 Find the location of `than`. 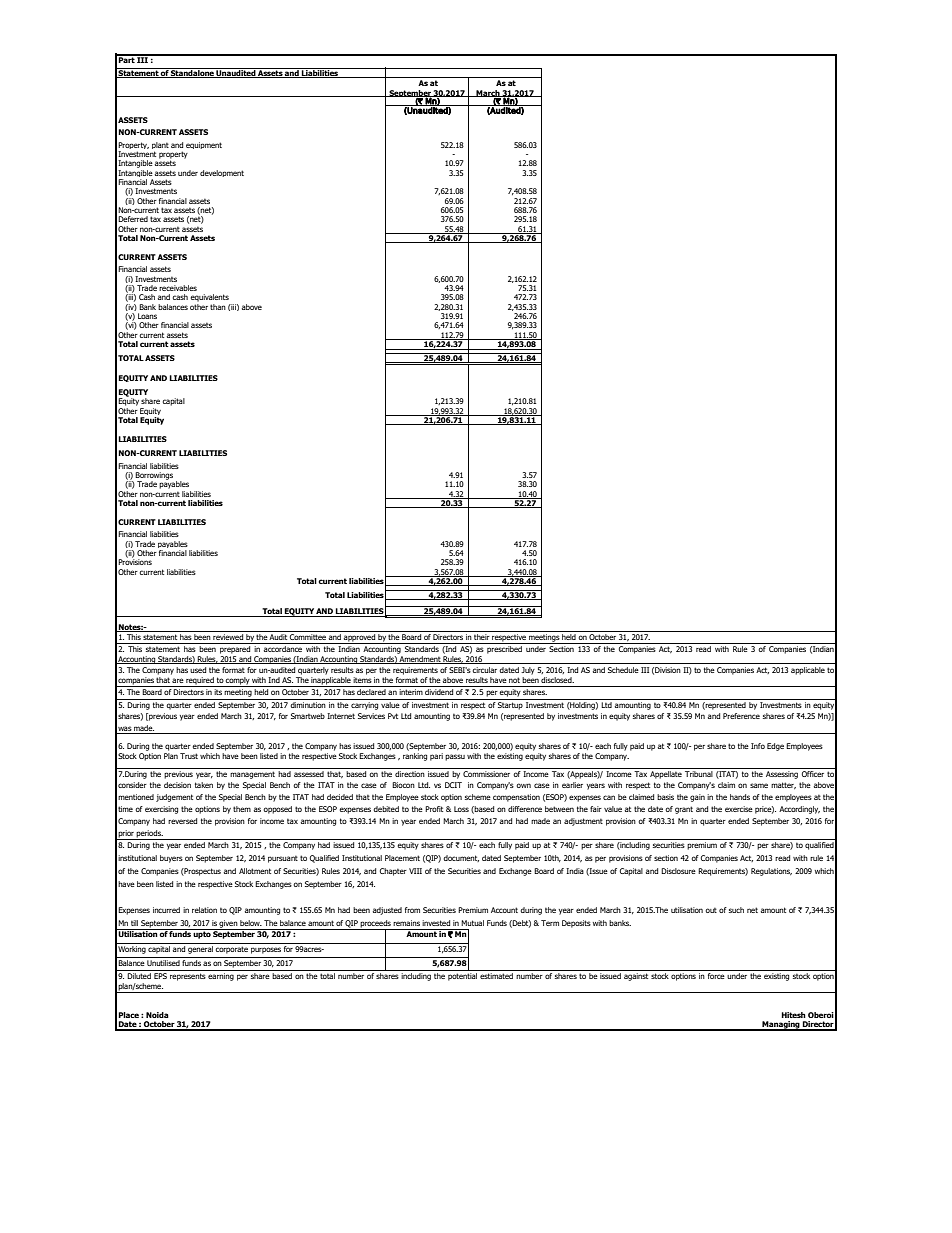

than is located at coordinates (218, 307).
